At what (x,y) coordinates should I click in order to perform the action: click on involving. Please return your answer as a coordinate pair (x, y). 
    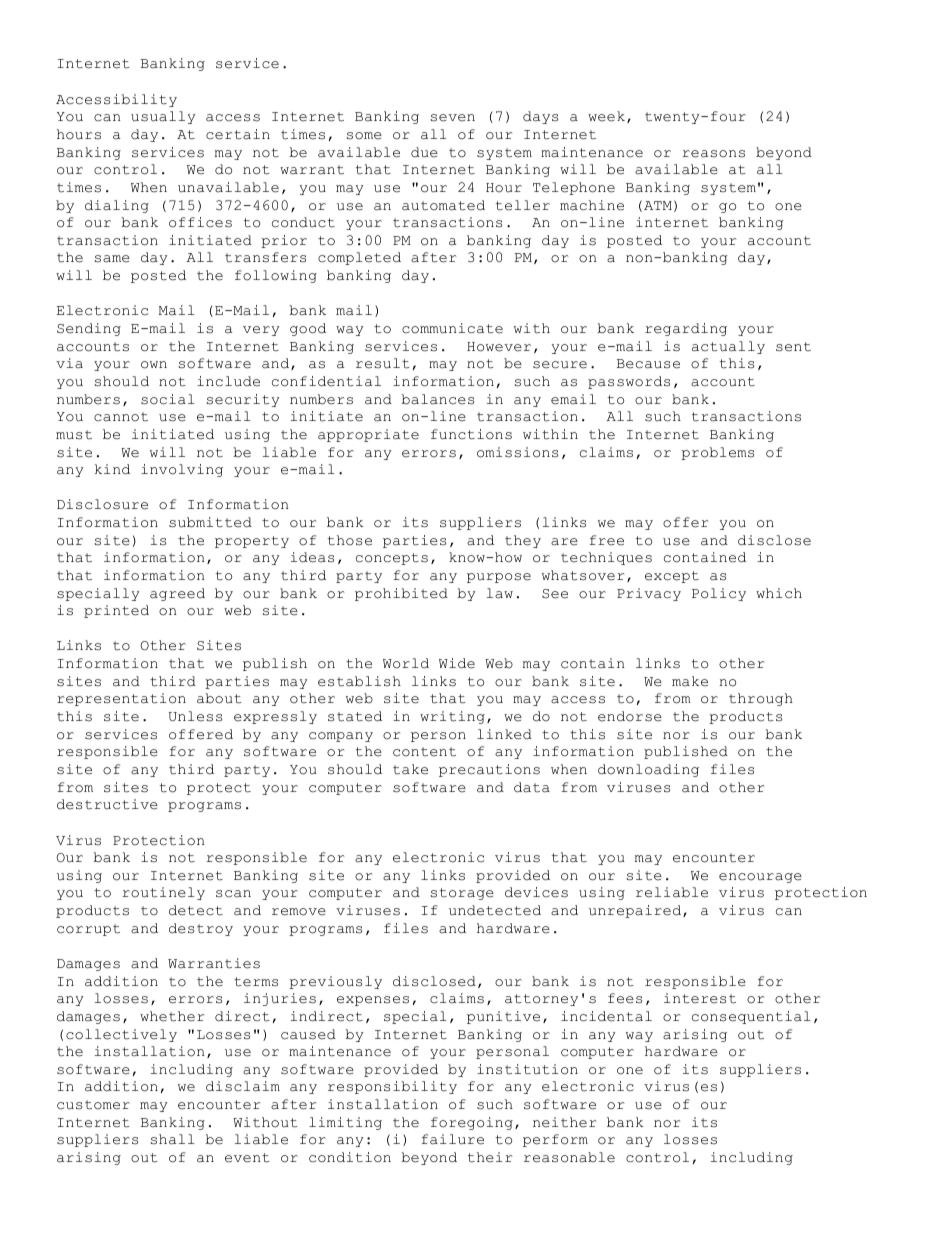
    Looking at the image, I should click on (182, 470).
